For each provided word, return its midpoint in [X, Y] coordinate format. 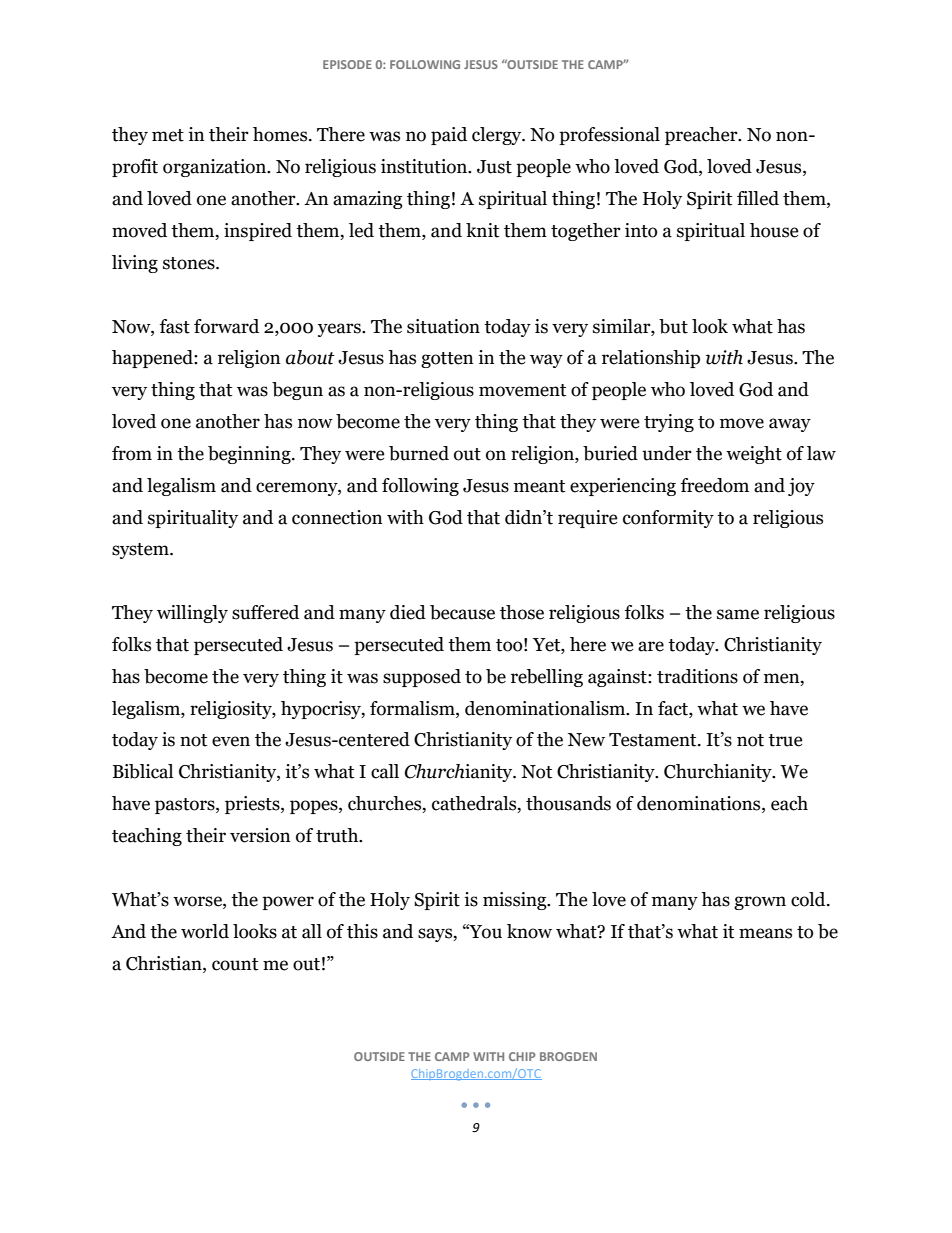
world [205, 931]
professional [609, 136]
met [168, 135]
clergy [498, 136]
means [765, 933]
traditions [697, 676]
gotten [447, 360]
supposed [422, 678]
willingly [192, 614]
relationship [651, 359]
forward [226, 326]
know [529, 931]
